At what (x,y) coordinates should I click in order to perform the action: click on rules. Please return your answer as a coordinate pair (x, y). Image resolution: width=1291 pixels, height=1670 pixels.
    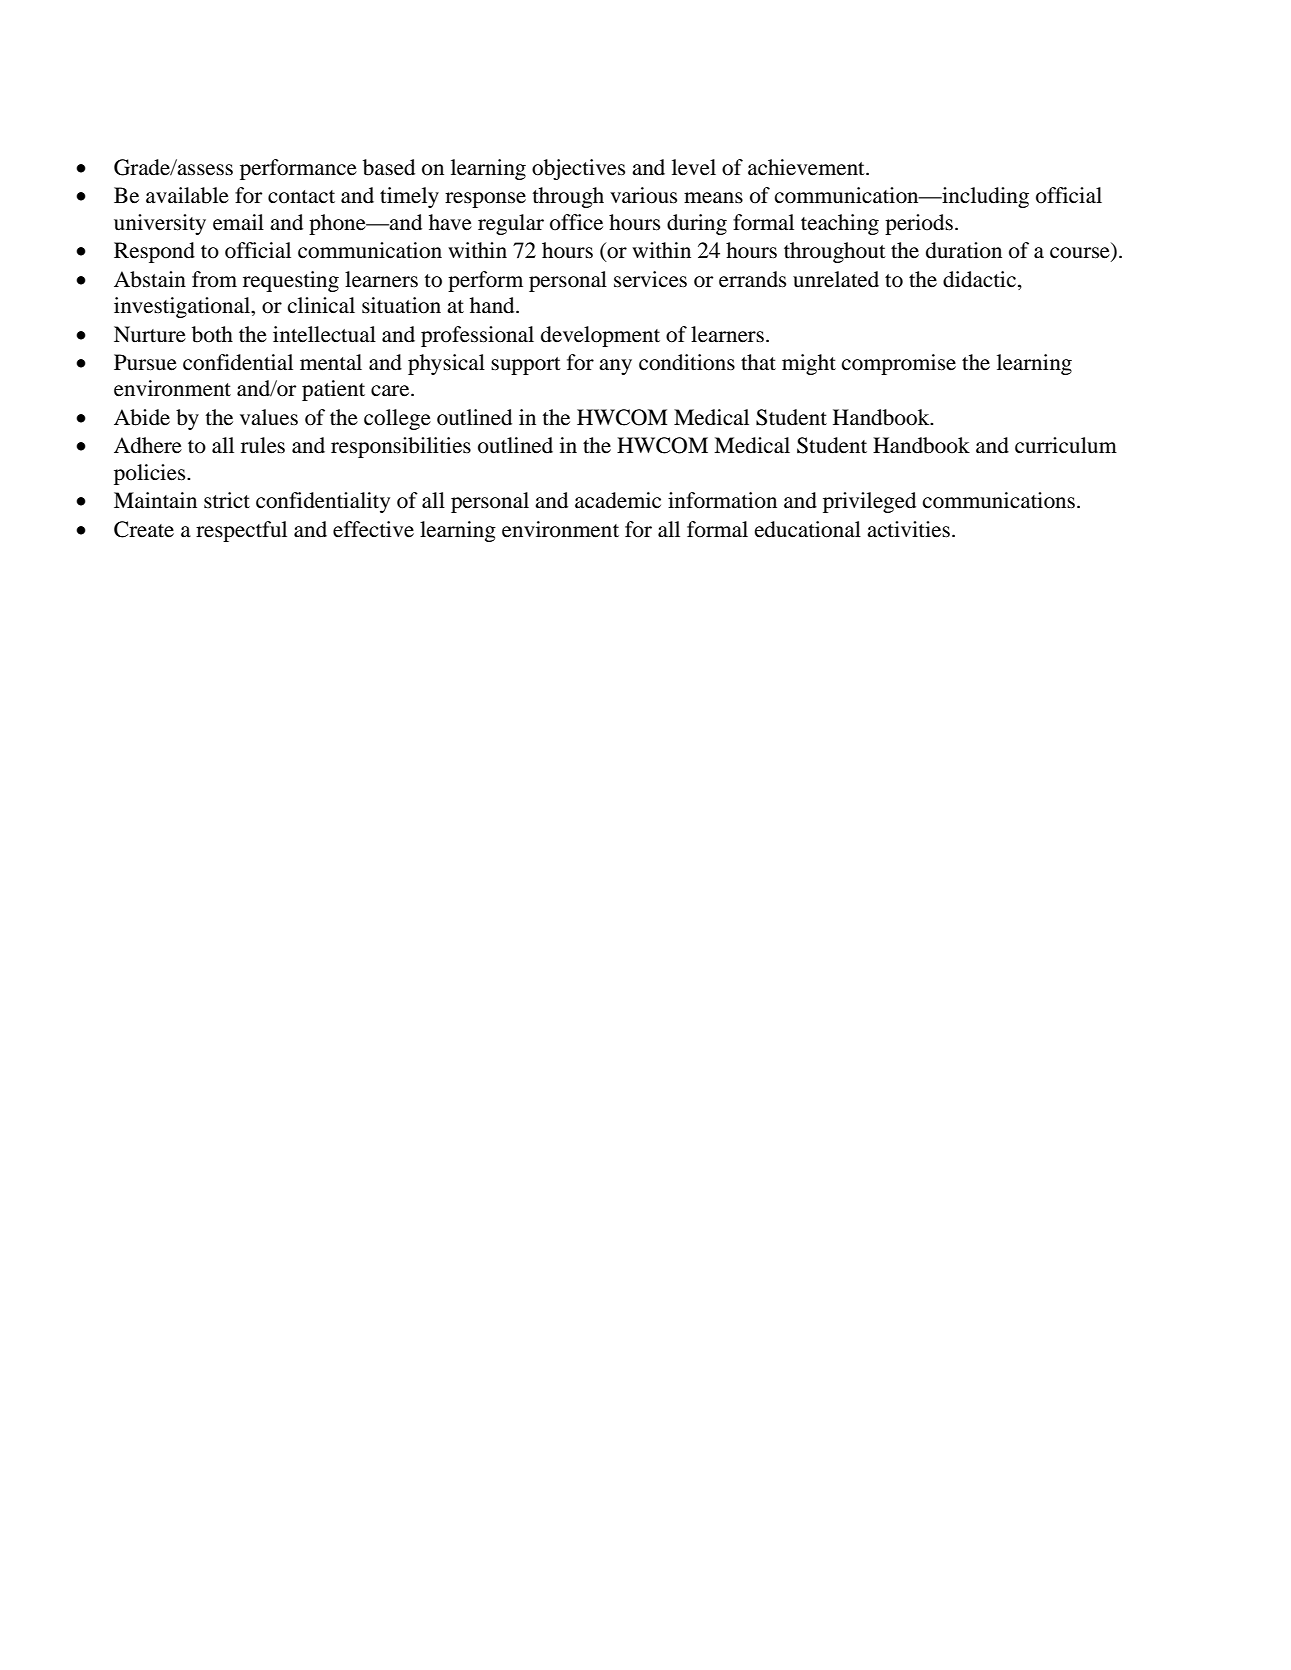
    Looking at the image, I should click on (263, 445).
